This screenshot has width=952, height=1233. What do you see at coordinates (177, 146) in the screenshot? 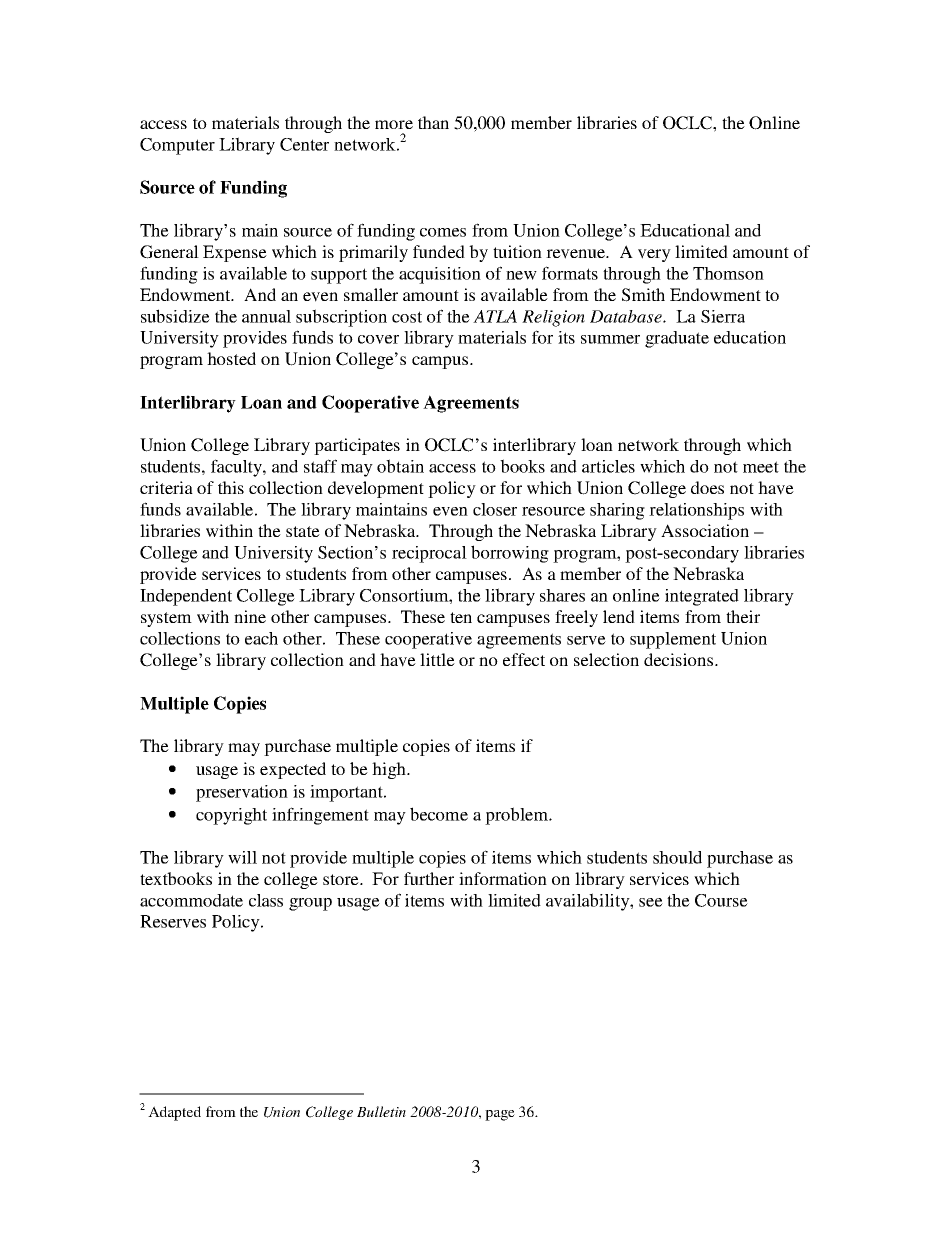
I see `Computer` at bounding box center [177, 146].
